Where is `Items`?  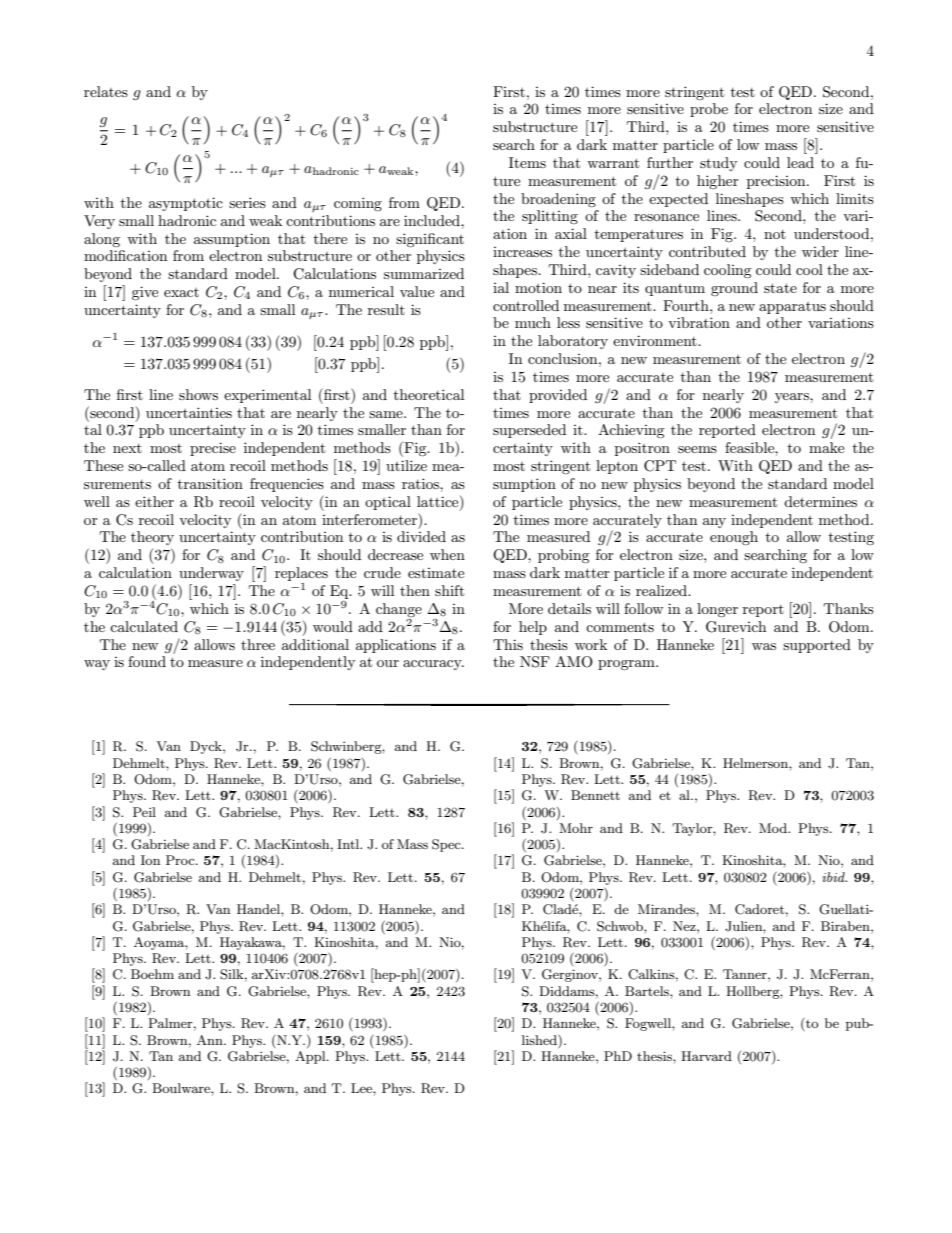
Items is located at coordinates (527, 162).
